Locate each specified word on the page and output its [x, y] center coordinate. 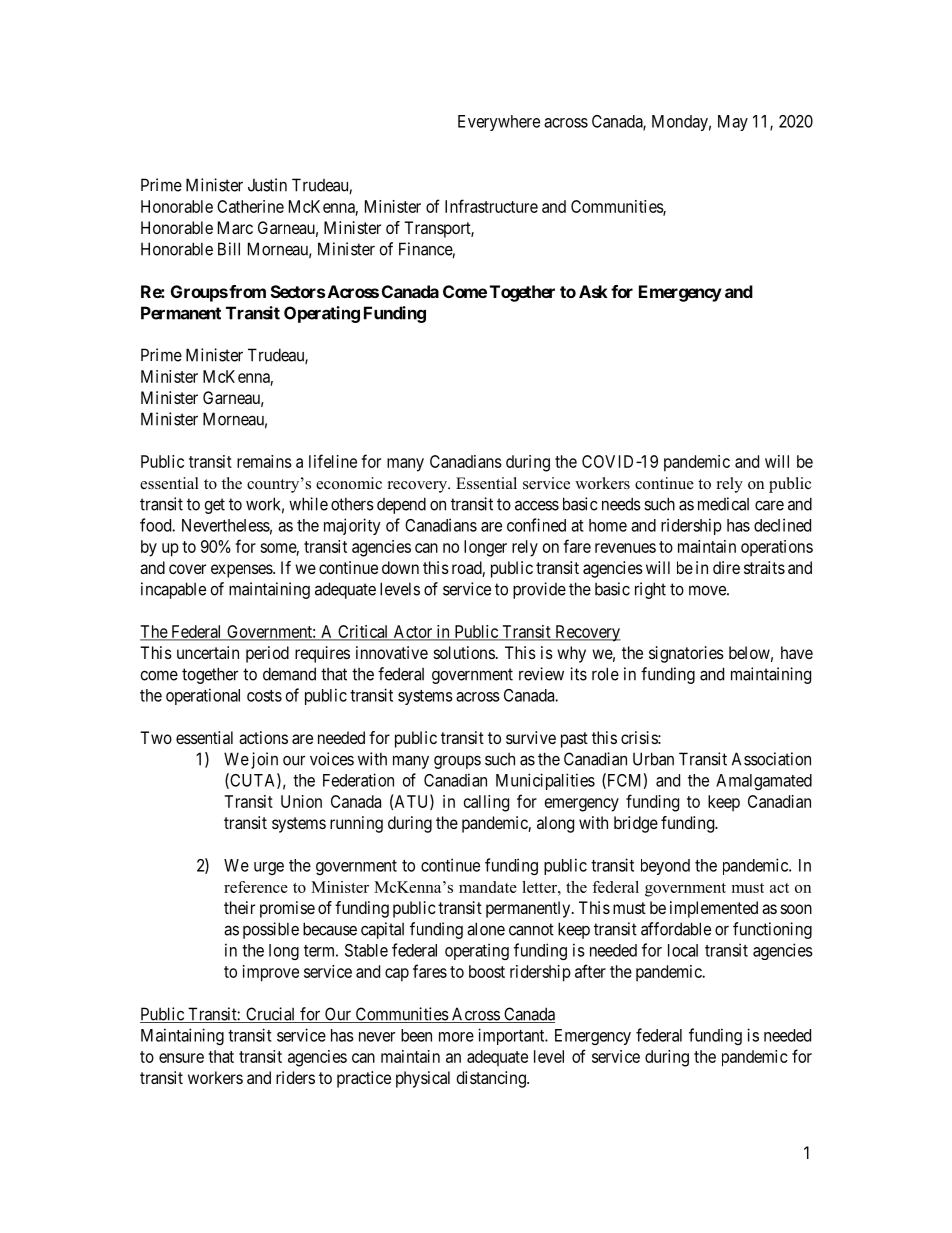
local [683, 950]
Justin [267, 185]
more [456, 1037]
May [733, 123]
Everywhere [499, 123]
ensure [181, 1058]
